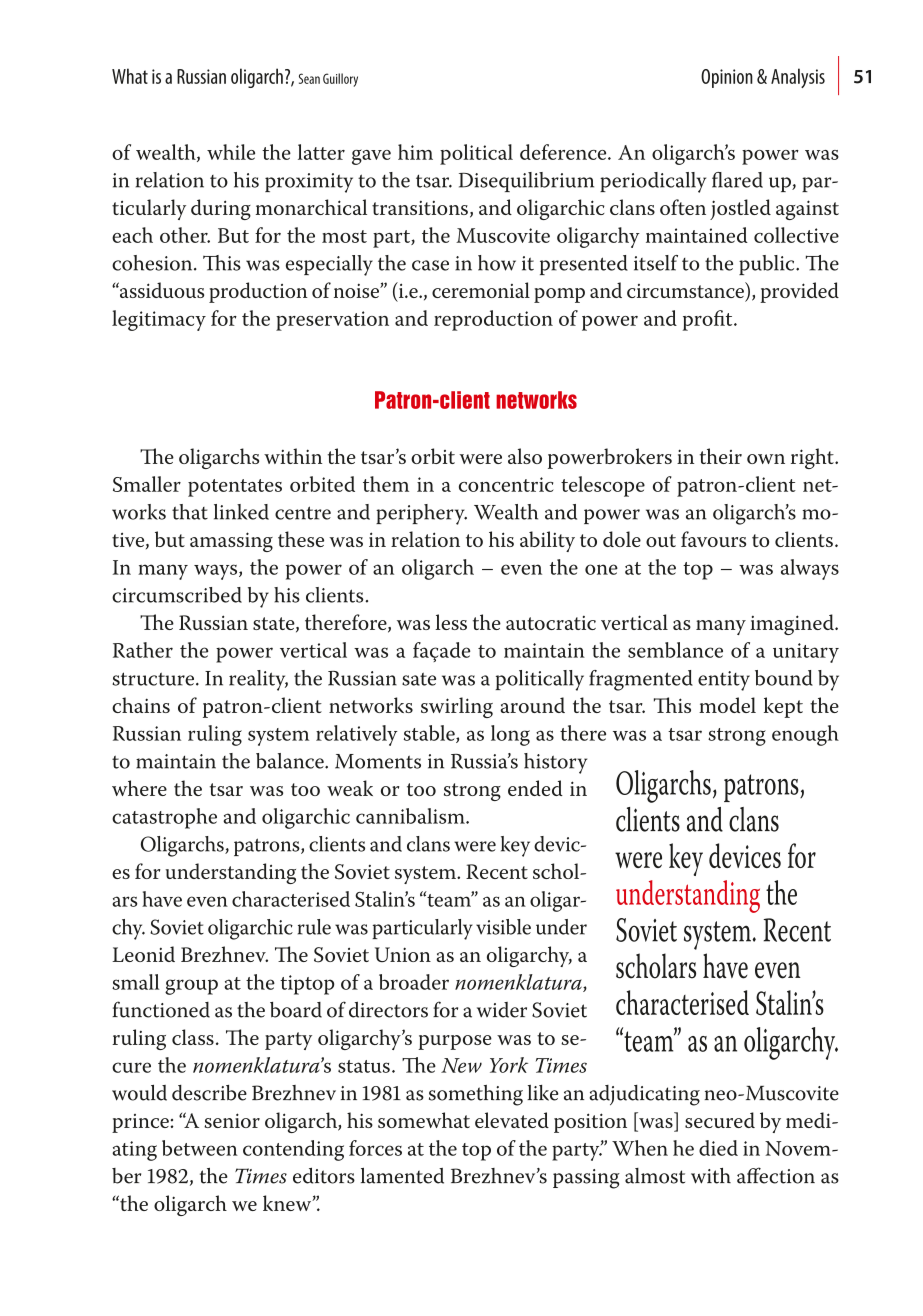 The width and height of the screenshot is (923, 1316). I want to click on profit, so click(709, 320).
